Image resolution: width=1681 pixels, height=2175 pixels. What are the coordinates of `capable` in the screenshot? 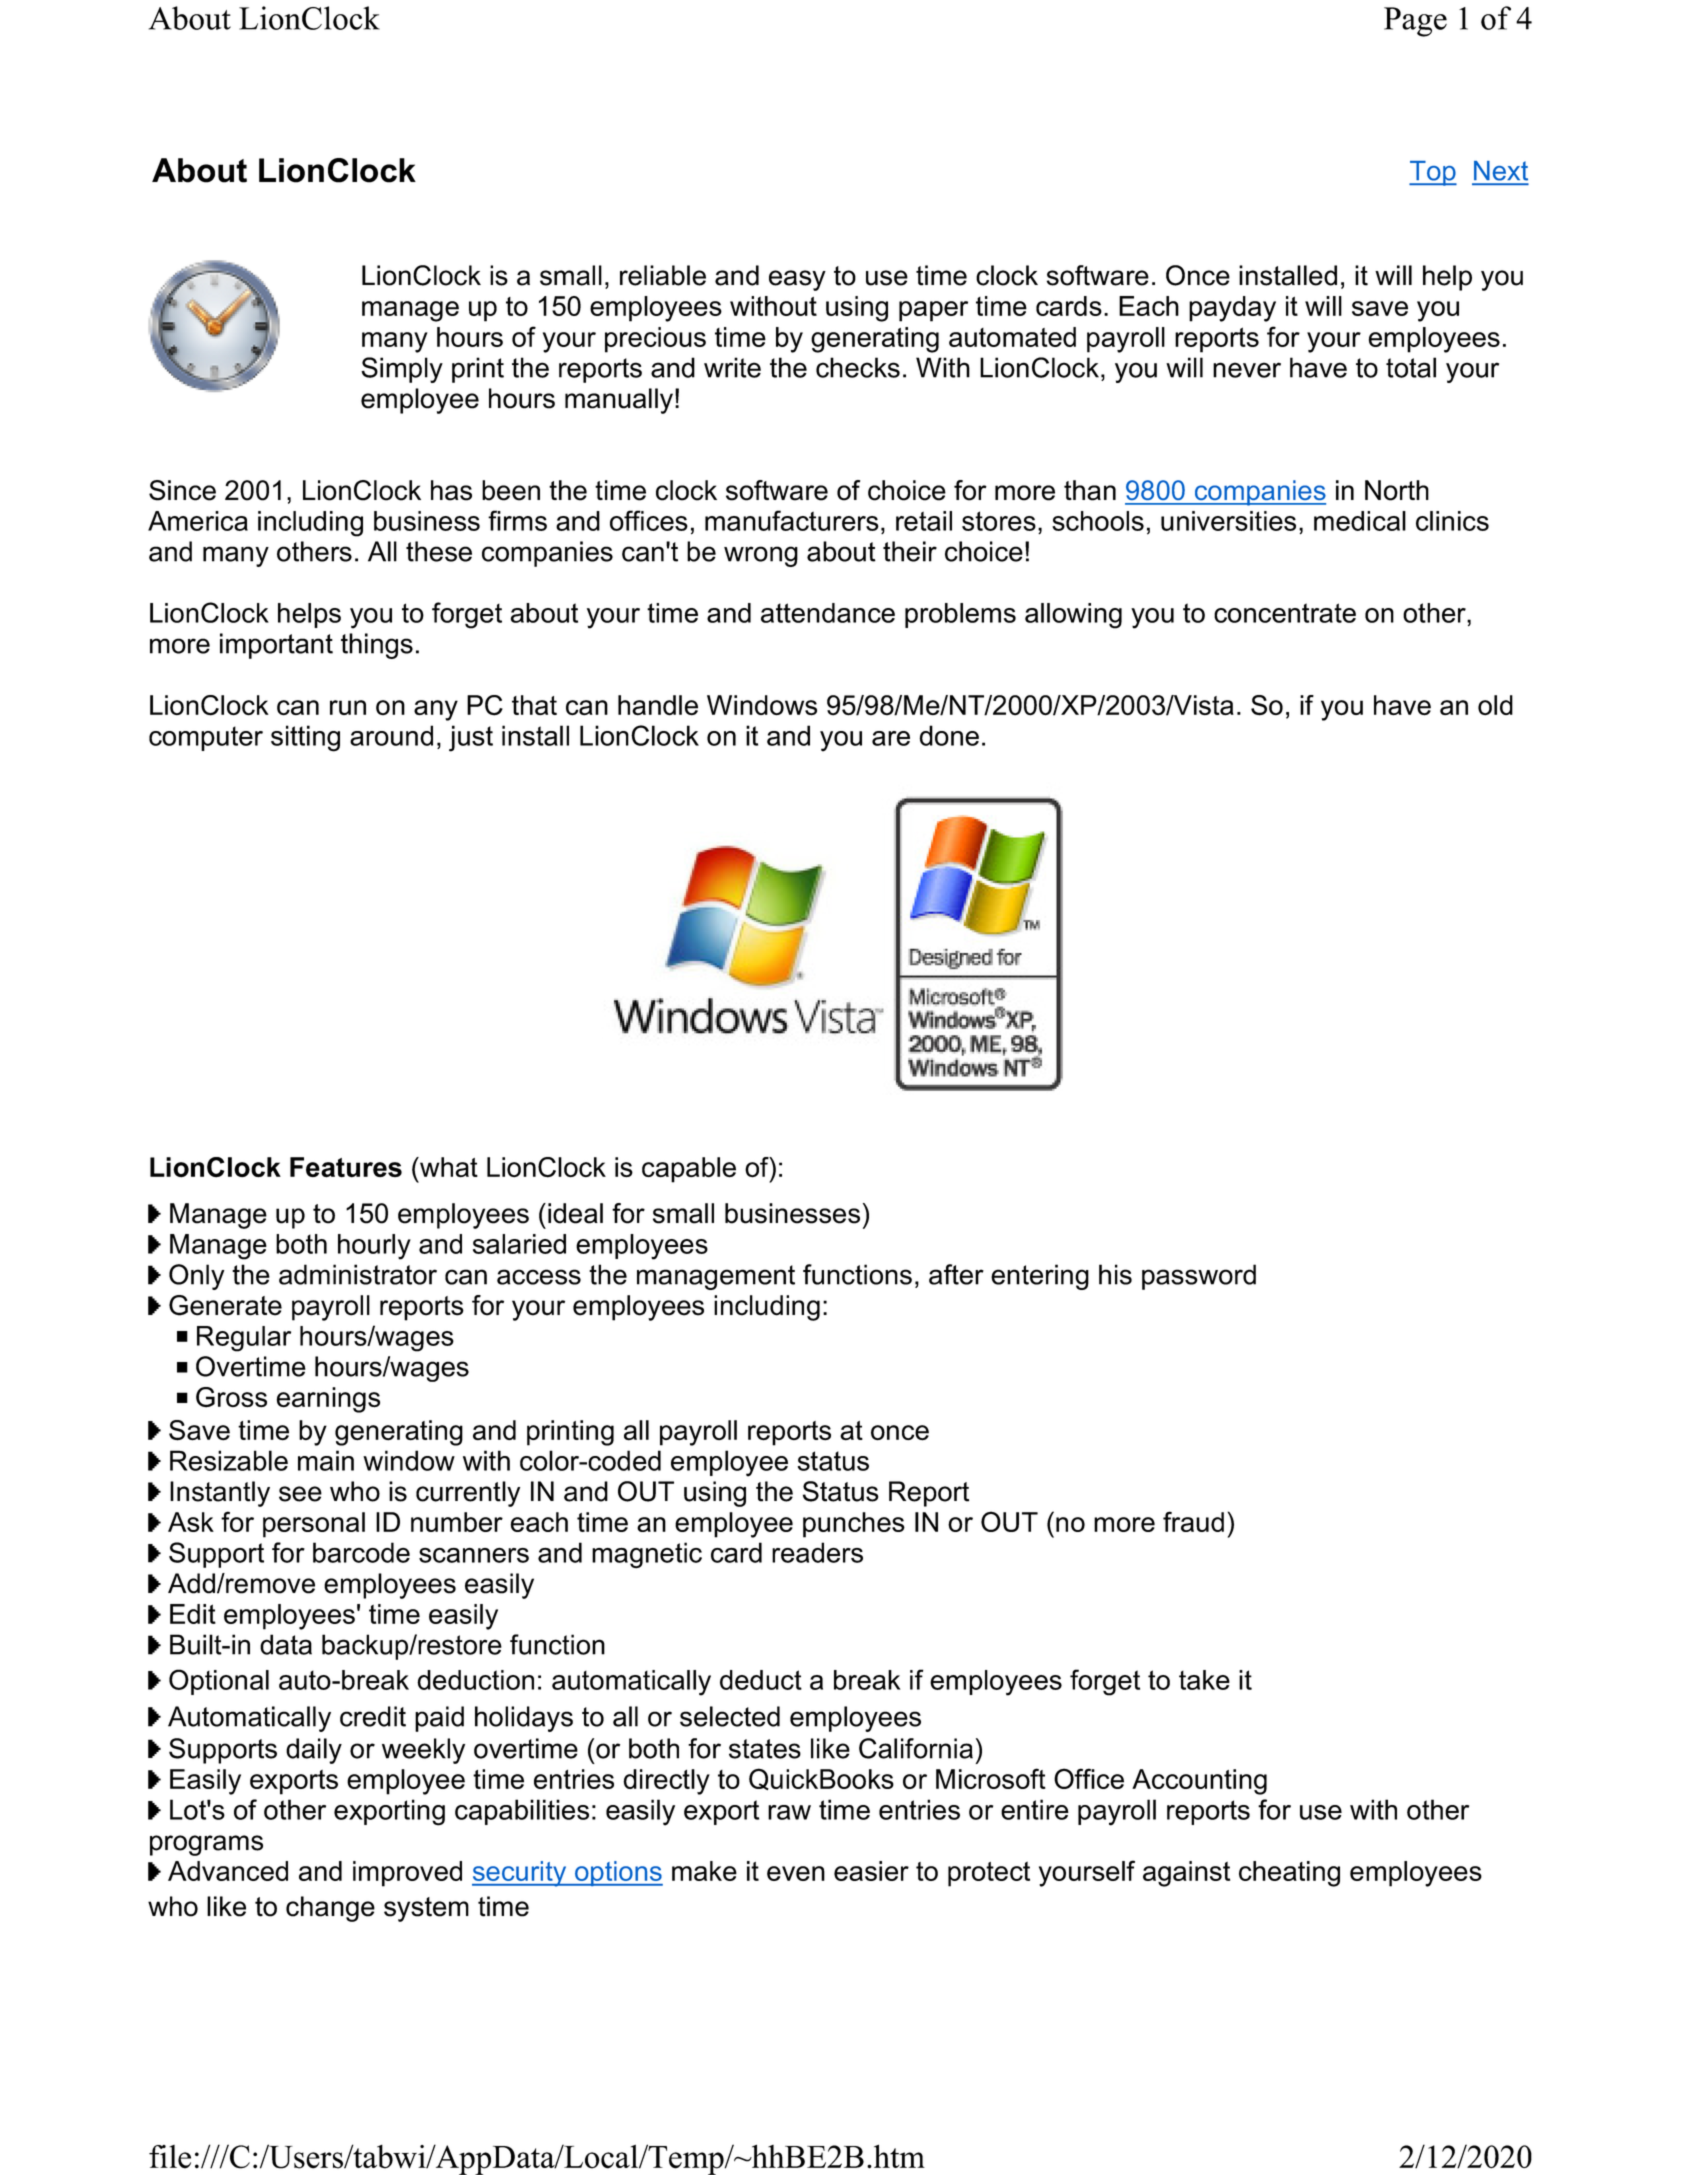 It's located at (689, 1170).
